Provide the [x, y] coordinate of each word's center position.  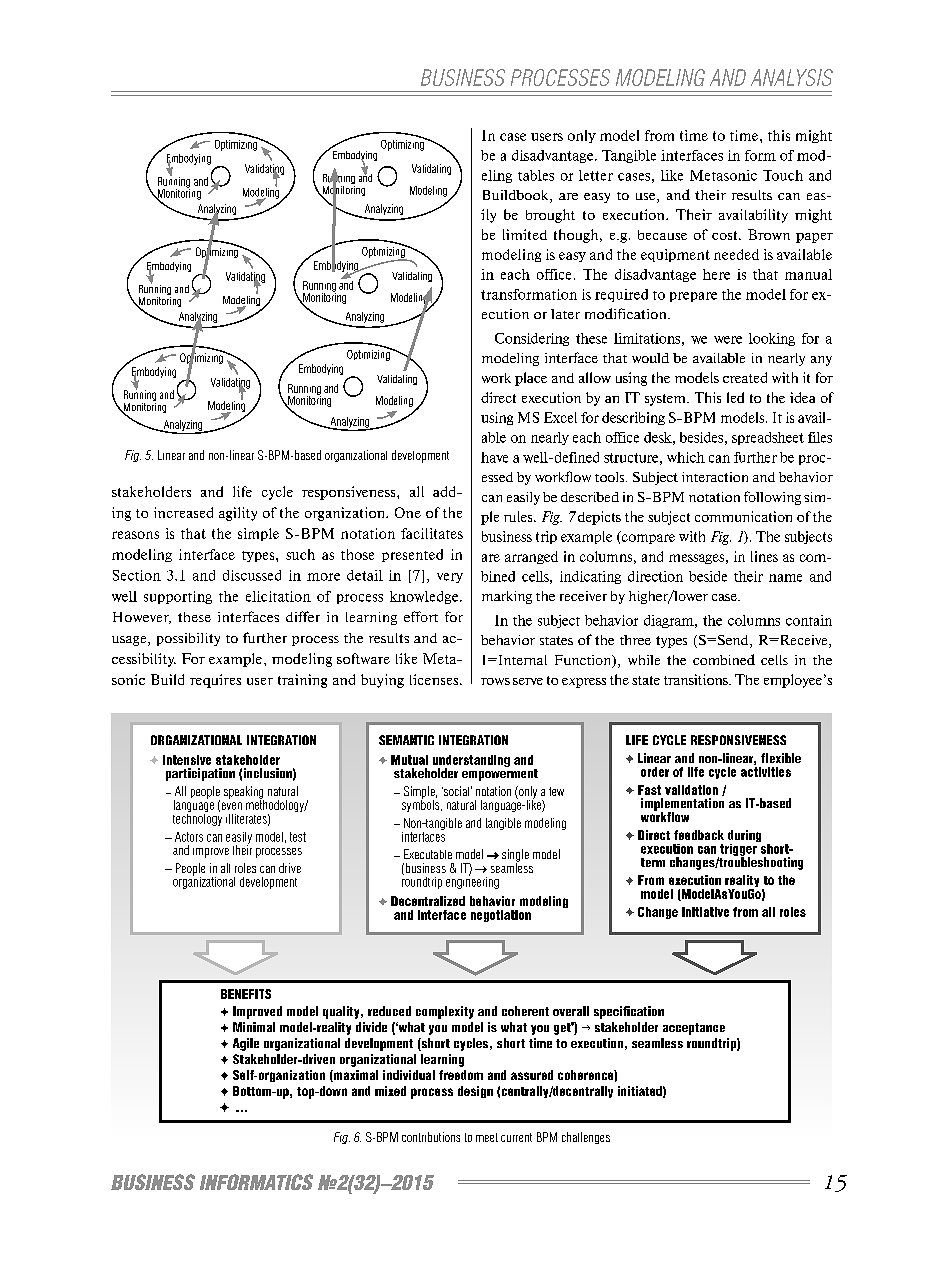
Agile [246, 1044]
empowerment [500, 773]
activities [766, 770]
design [475, 1092]
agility [238, 514]
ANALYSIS [792, 77]
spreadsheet [768, 438]
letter [596, 175]
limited [525, 234]
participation [200, 774]
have [494, 457]
